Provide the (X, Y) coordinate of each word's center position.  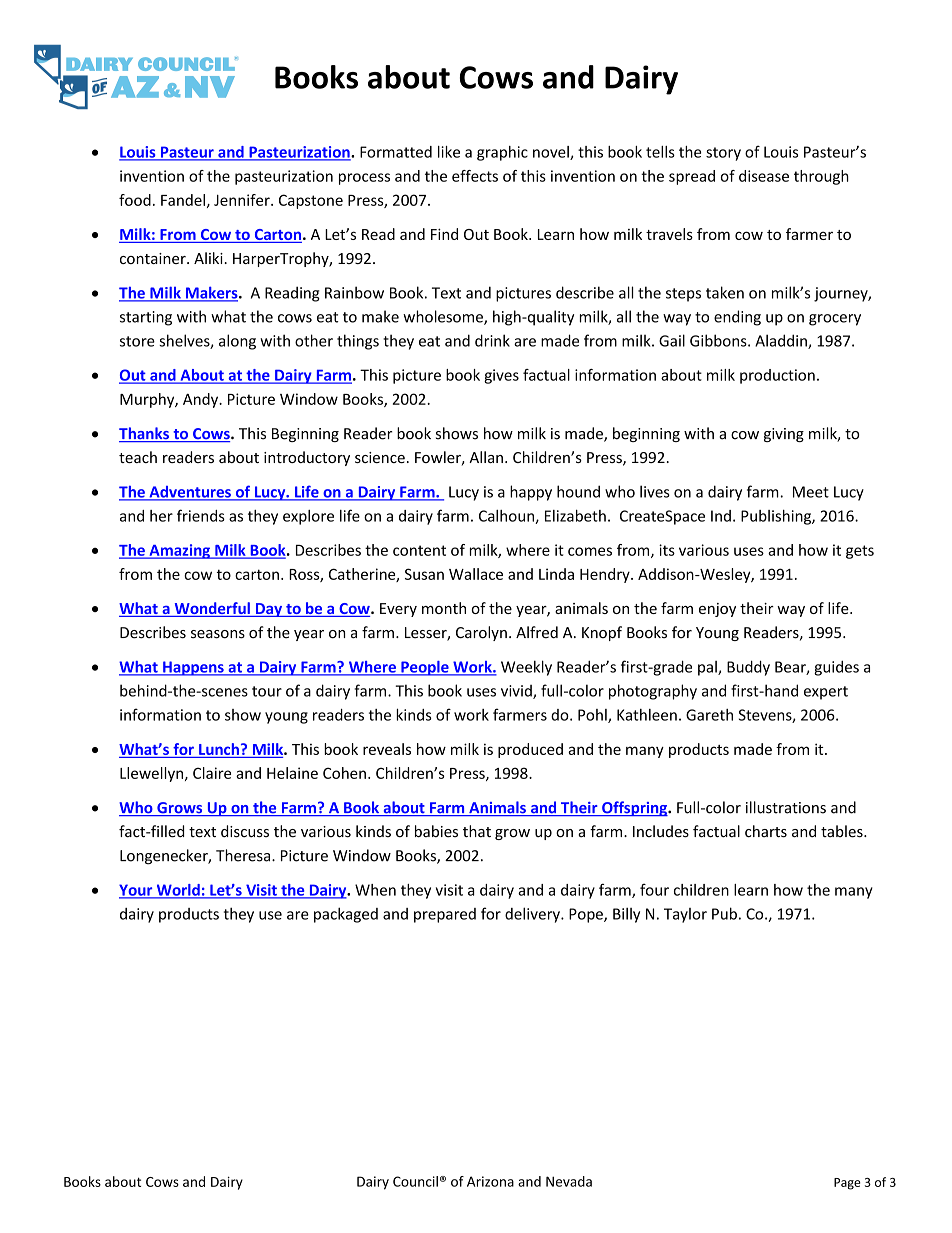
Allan (486, 457)
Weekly (526, 668)
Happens (193, 668)
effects (475, 176)
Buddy (748, 668)
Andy (202, 400)
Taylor (685, 915)
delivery (533, 915)
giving (784, 435)
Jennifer (243, 200)
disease (764, 176)
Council (415, 1181)
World (178, 891)
